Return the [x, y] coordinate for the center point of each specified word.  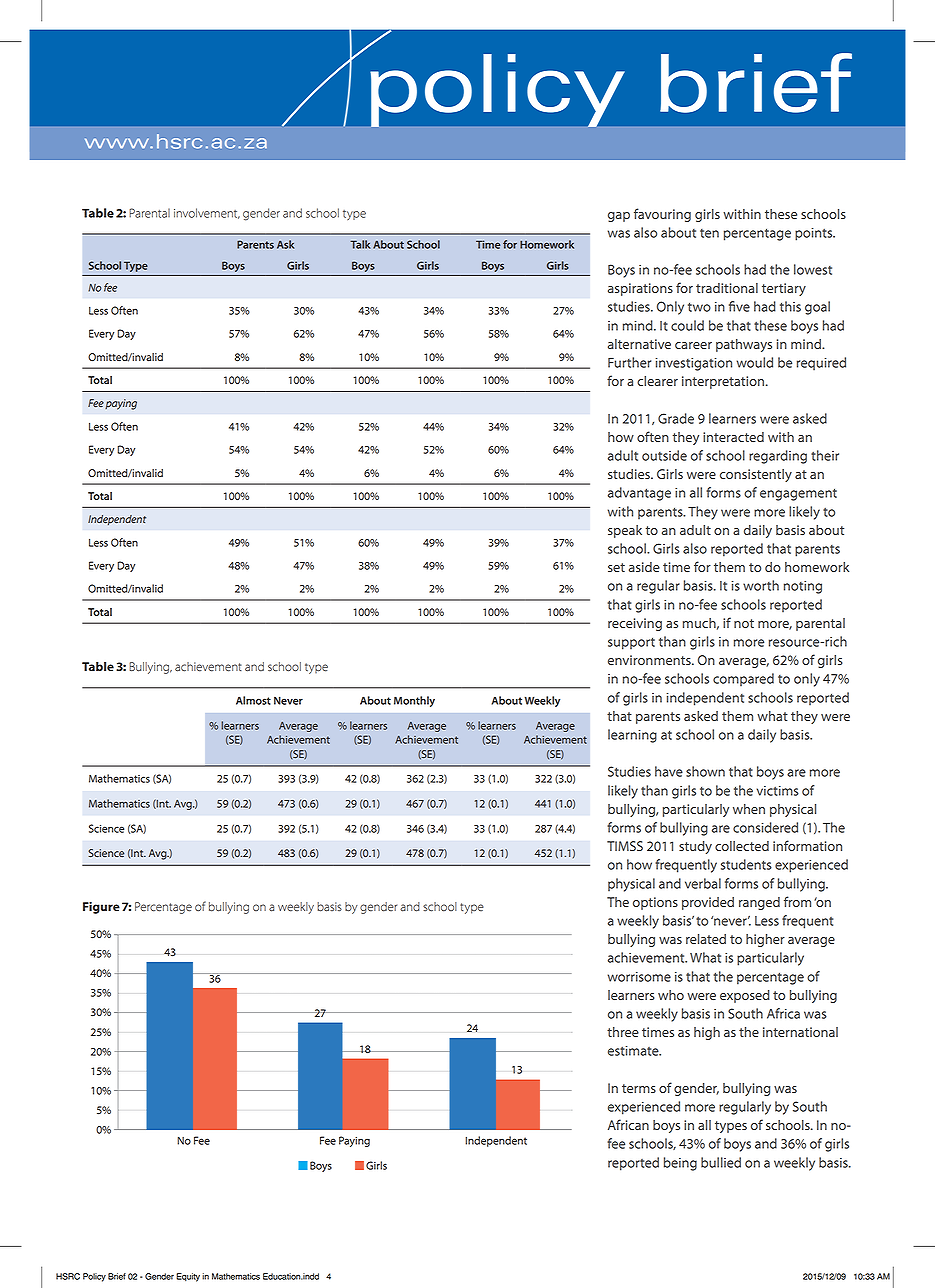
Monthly [414, 701]
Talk [360, 244]
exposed [745, 996]
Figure [101, 908]
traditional [727, 288]
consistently [756, 475]
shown [705, 771]
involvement [207, 213]
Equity [188, 1277]
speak [625, 531]
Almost [253, 700]
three [623, 1032]
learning [632, 736]
